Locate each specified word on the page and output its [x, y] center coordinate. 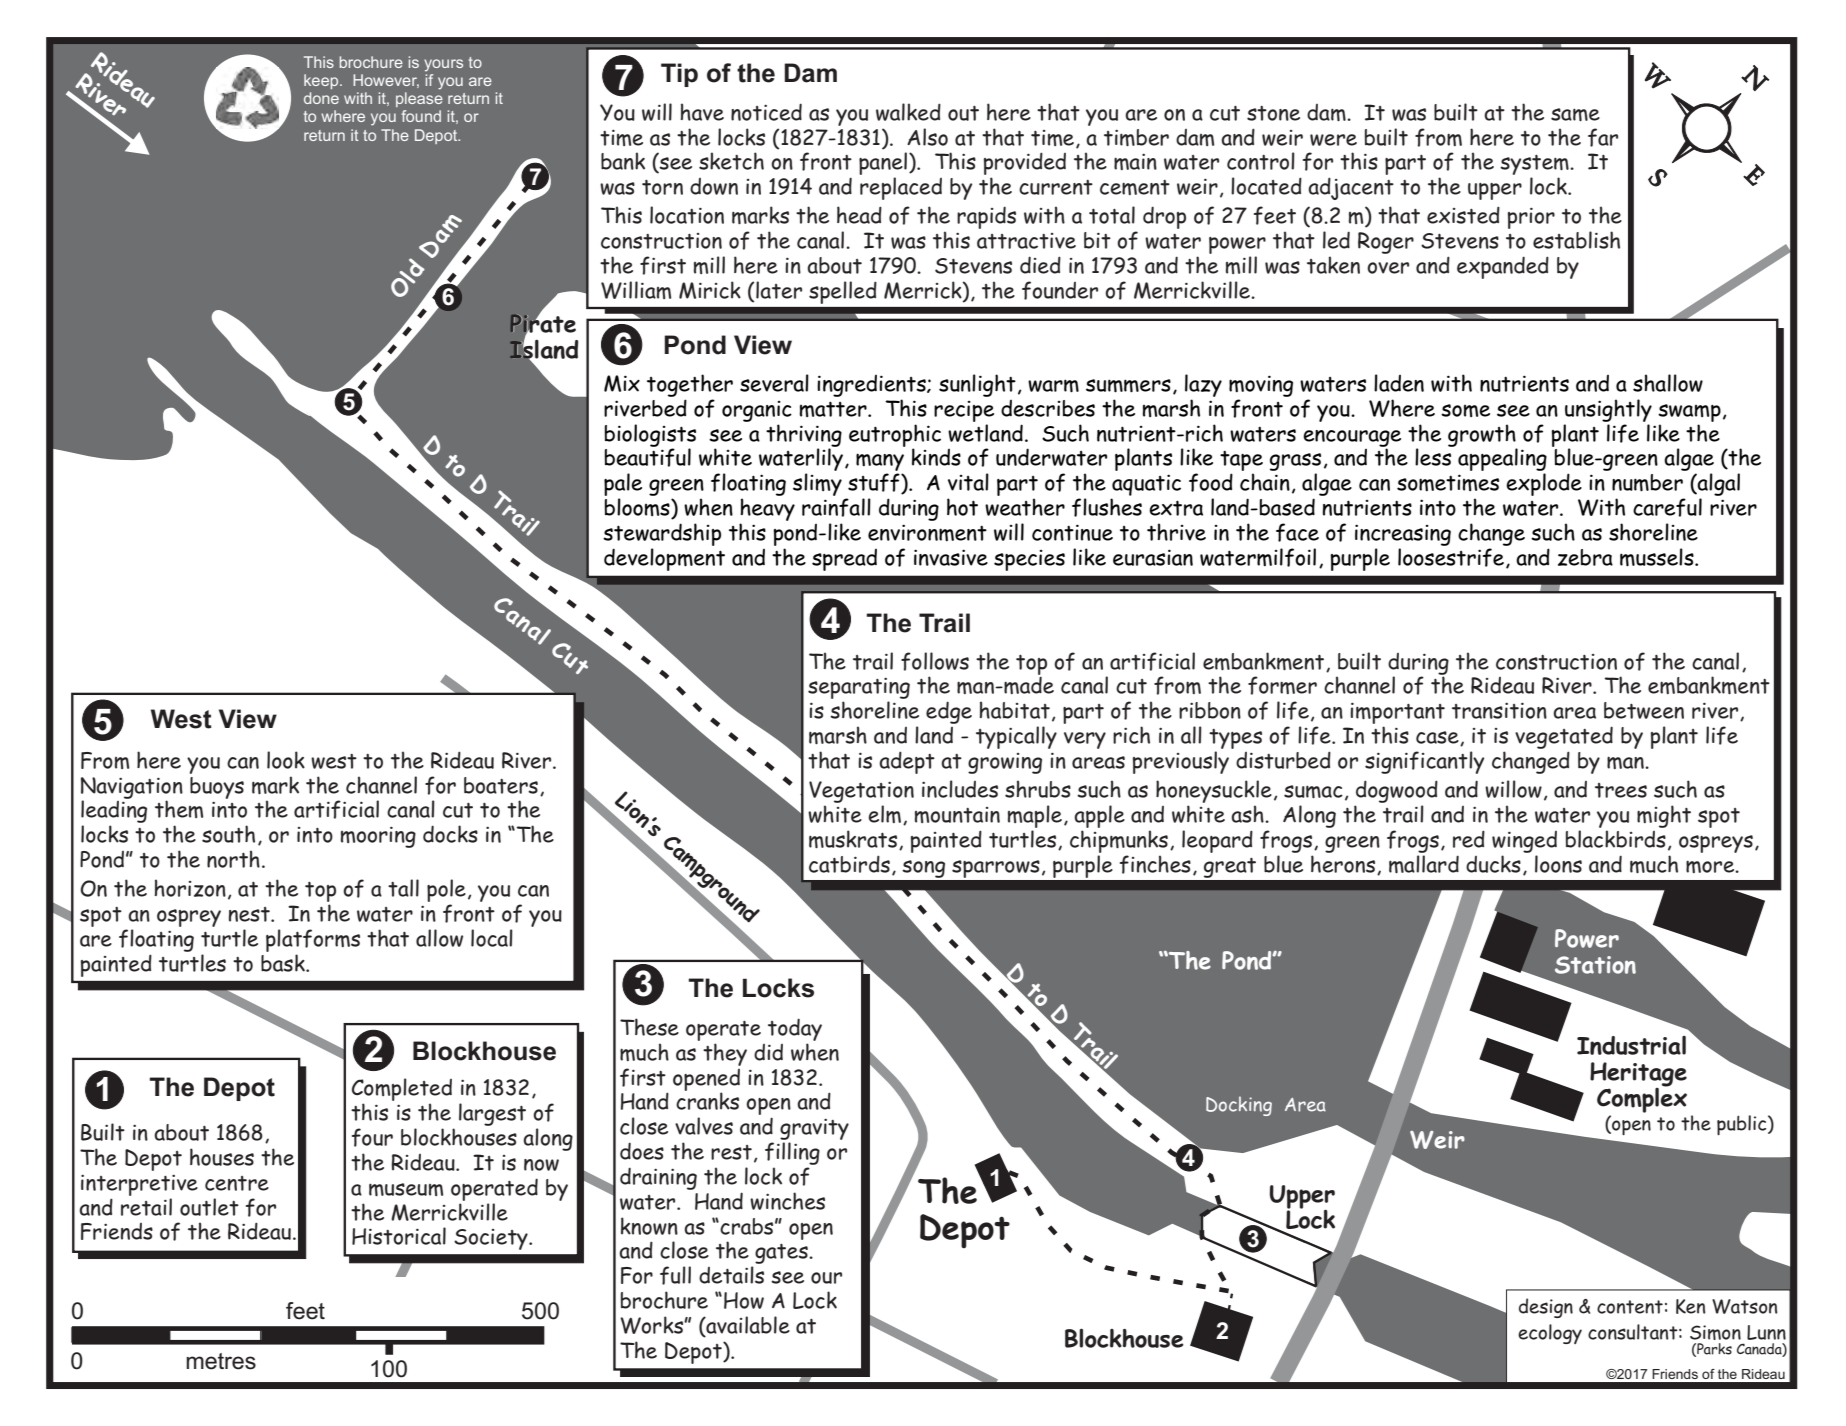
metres [221, 1361]
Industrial [1631, 1045]
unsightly [1608, 410]
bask [284, 963]
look [286, 760]
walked [908, 112]
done [321, 98]
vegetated [1564, 737]
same [1575, 114]
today [795, 1029]
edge [949, 712]
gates [782, 1254]
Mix [622, 383]
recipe [964, 411]
